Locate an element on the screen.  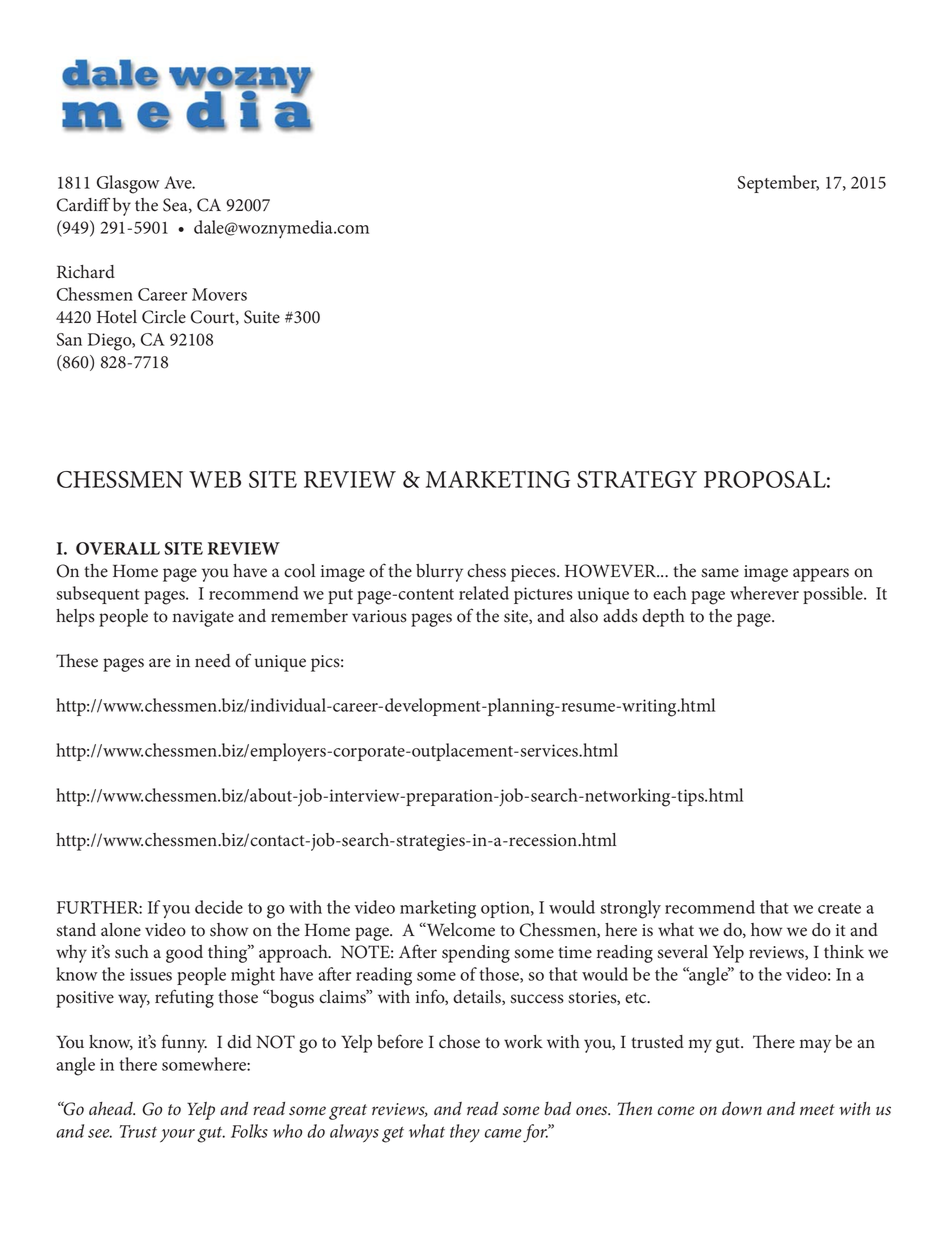
Glasgow is located at coordinates (128, 184).
